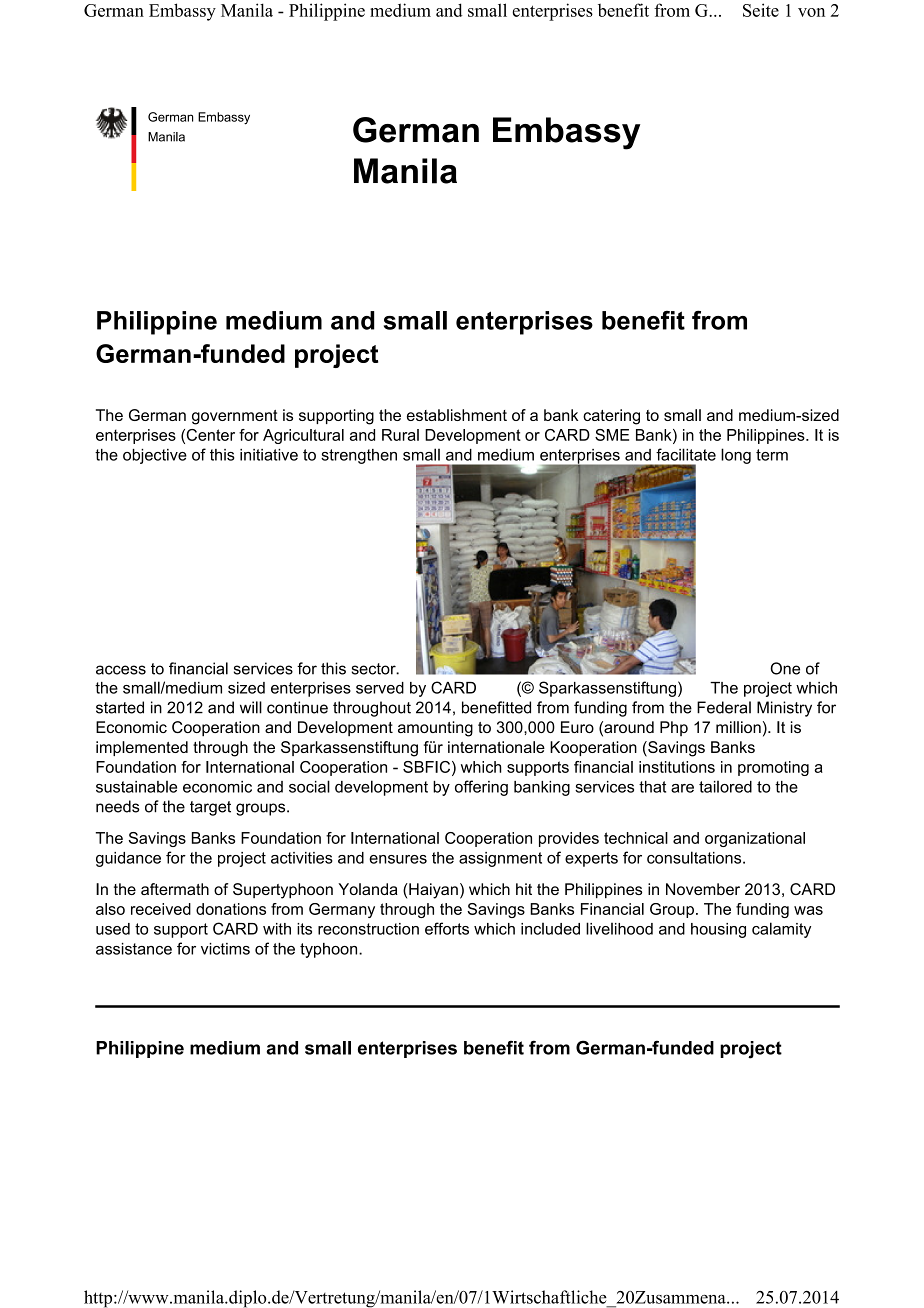 This screenshot has width=924, height=1308. I want to click on government, so click(235, 417).
